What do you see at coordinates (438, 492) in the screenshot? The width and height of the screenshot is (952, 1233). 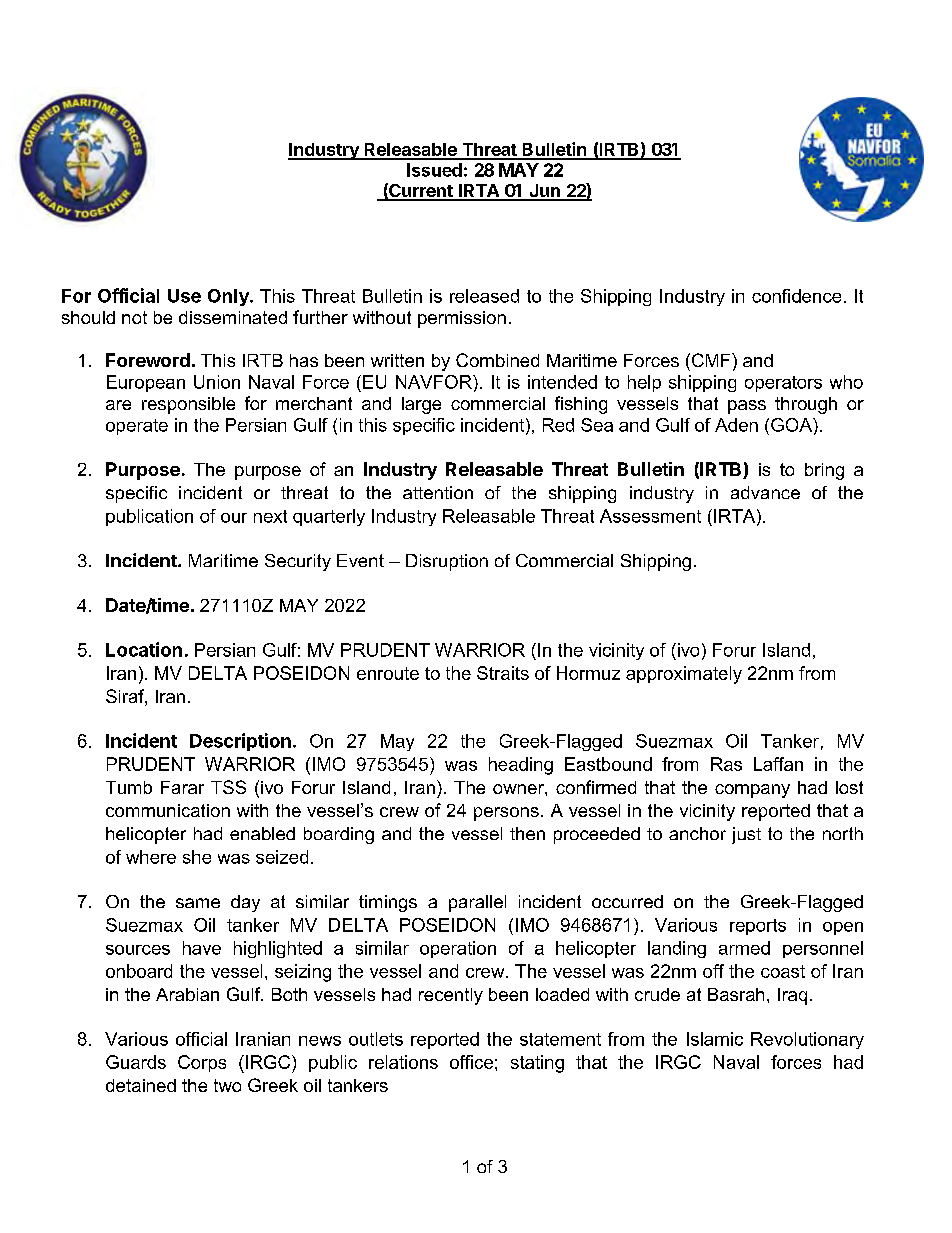 I see `attention` at bounding box center [438, 492].
